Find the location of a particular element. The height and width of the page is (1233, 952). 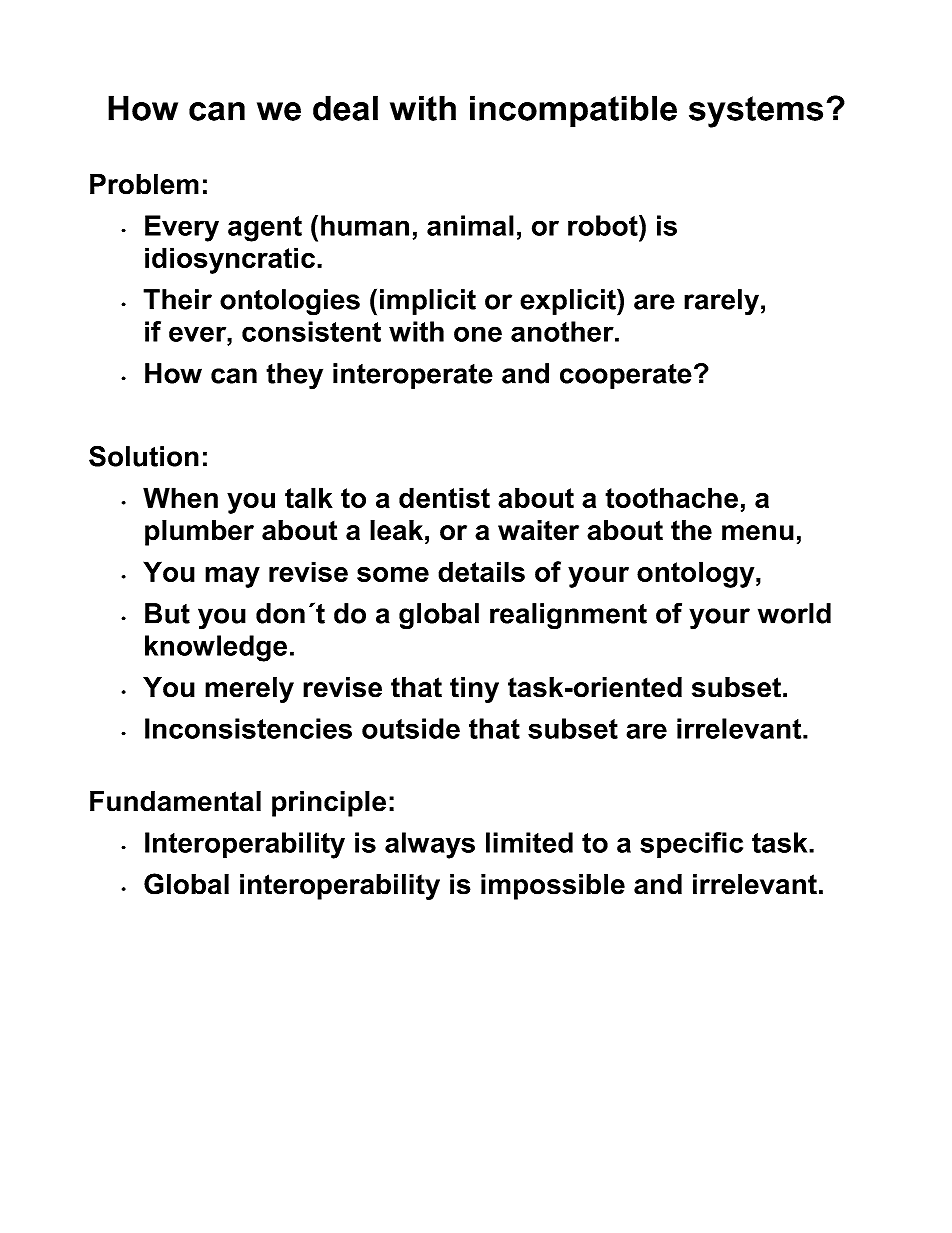

systems is located at coordinates (756, 112).
